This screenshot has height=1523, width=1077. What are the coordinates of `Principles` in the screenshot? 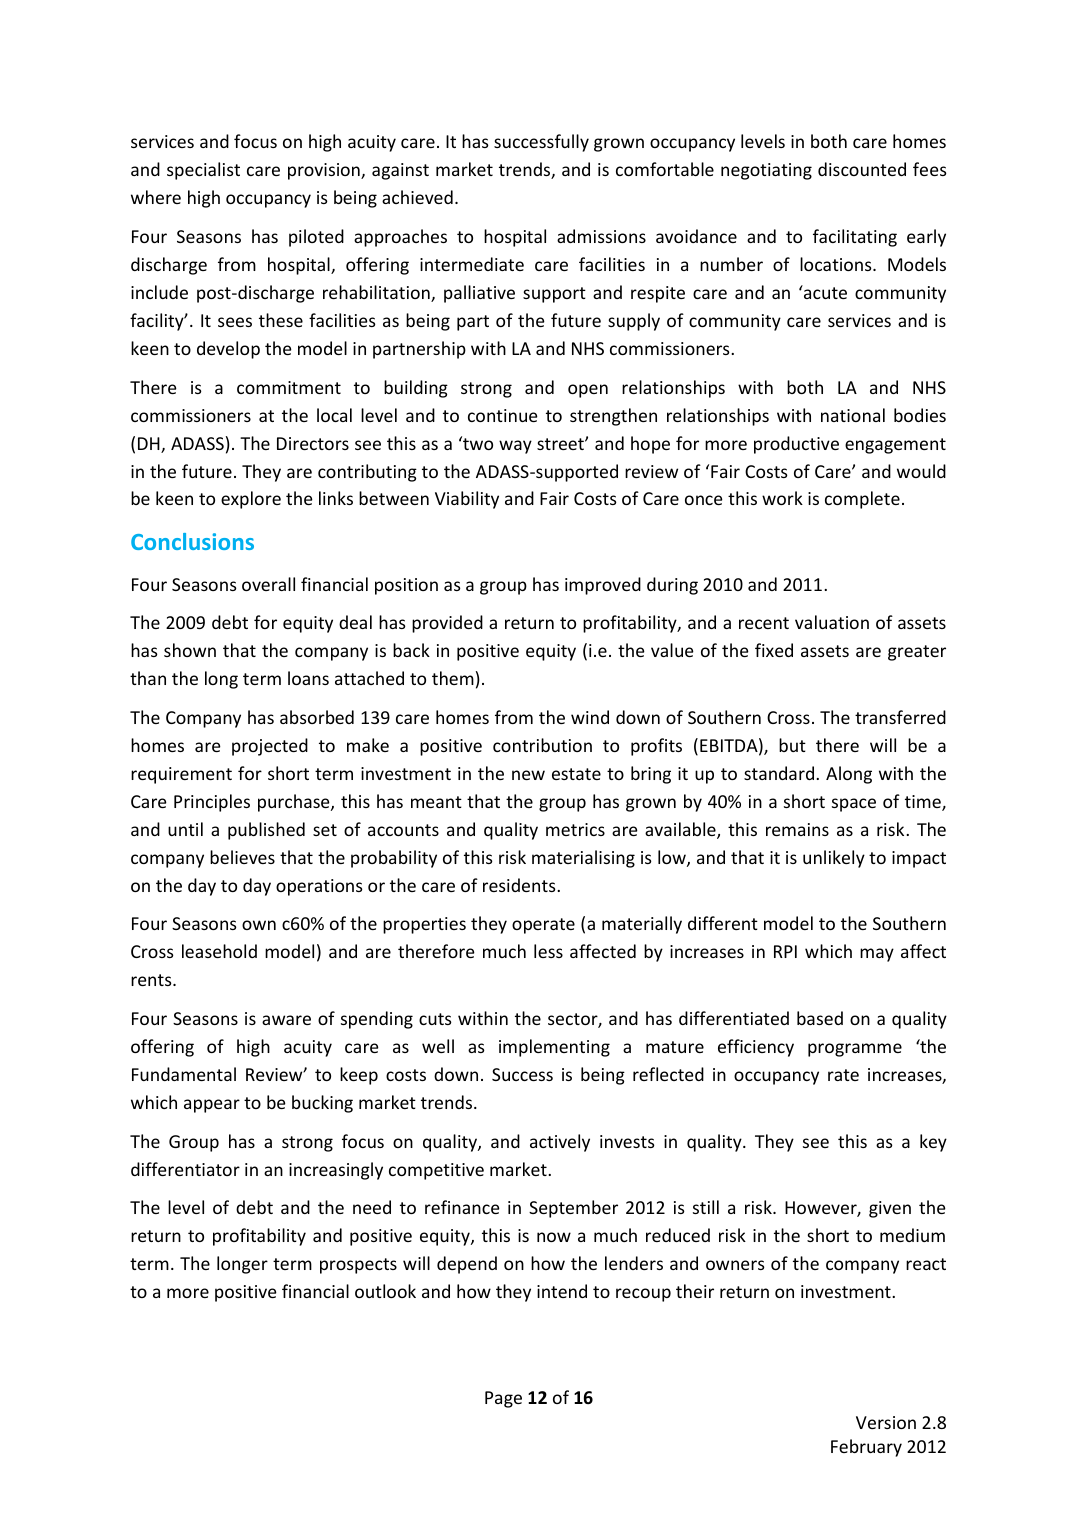 It's located at (212, 803).
